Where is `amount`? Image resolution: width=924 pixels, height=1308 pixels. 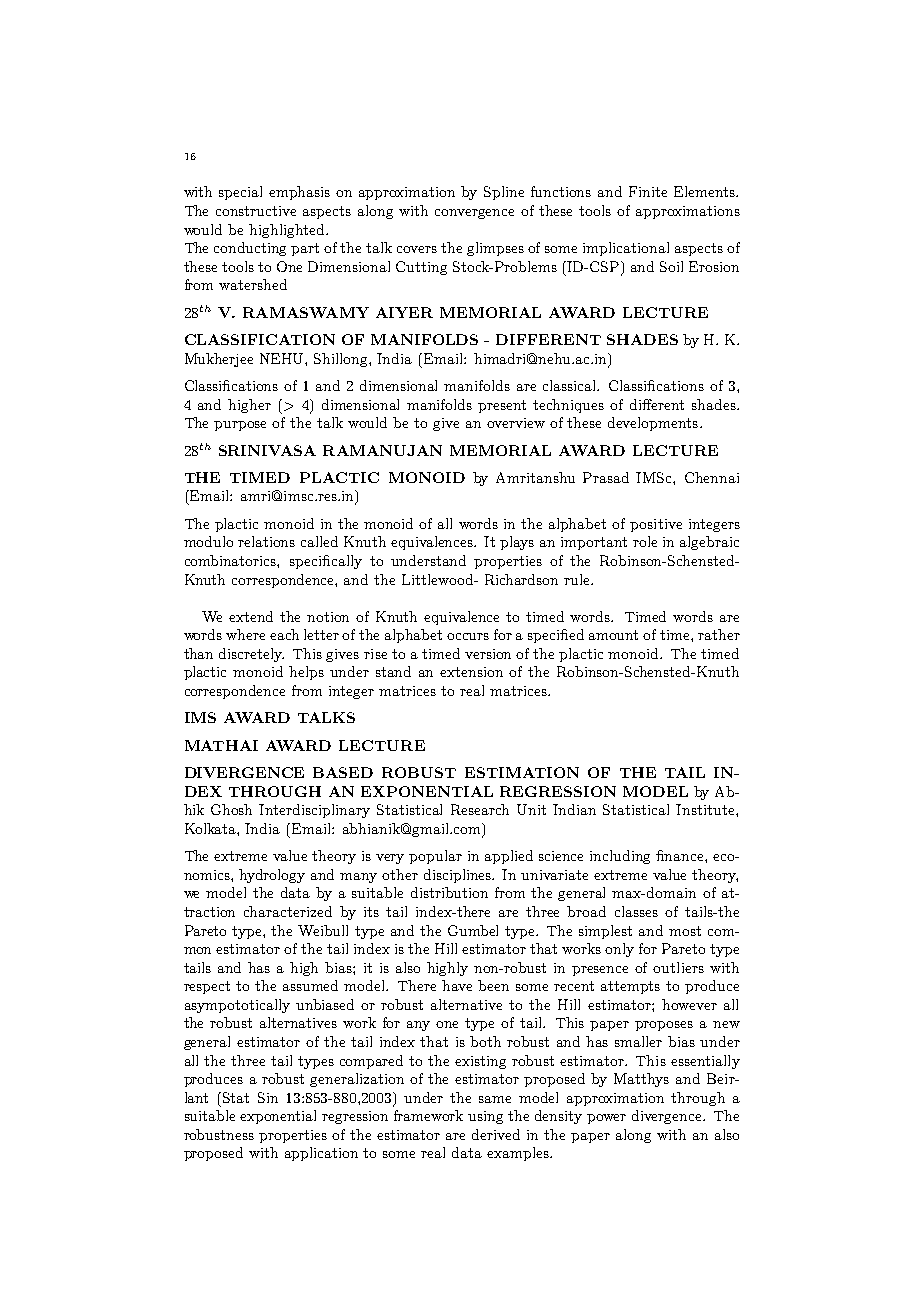 amount is located at coordinates (613, 635).
